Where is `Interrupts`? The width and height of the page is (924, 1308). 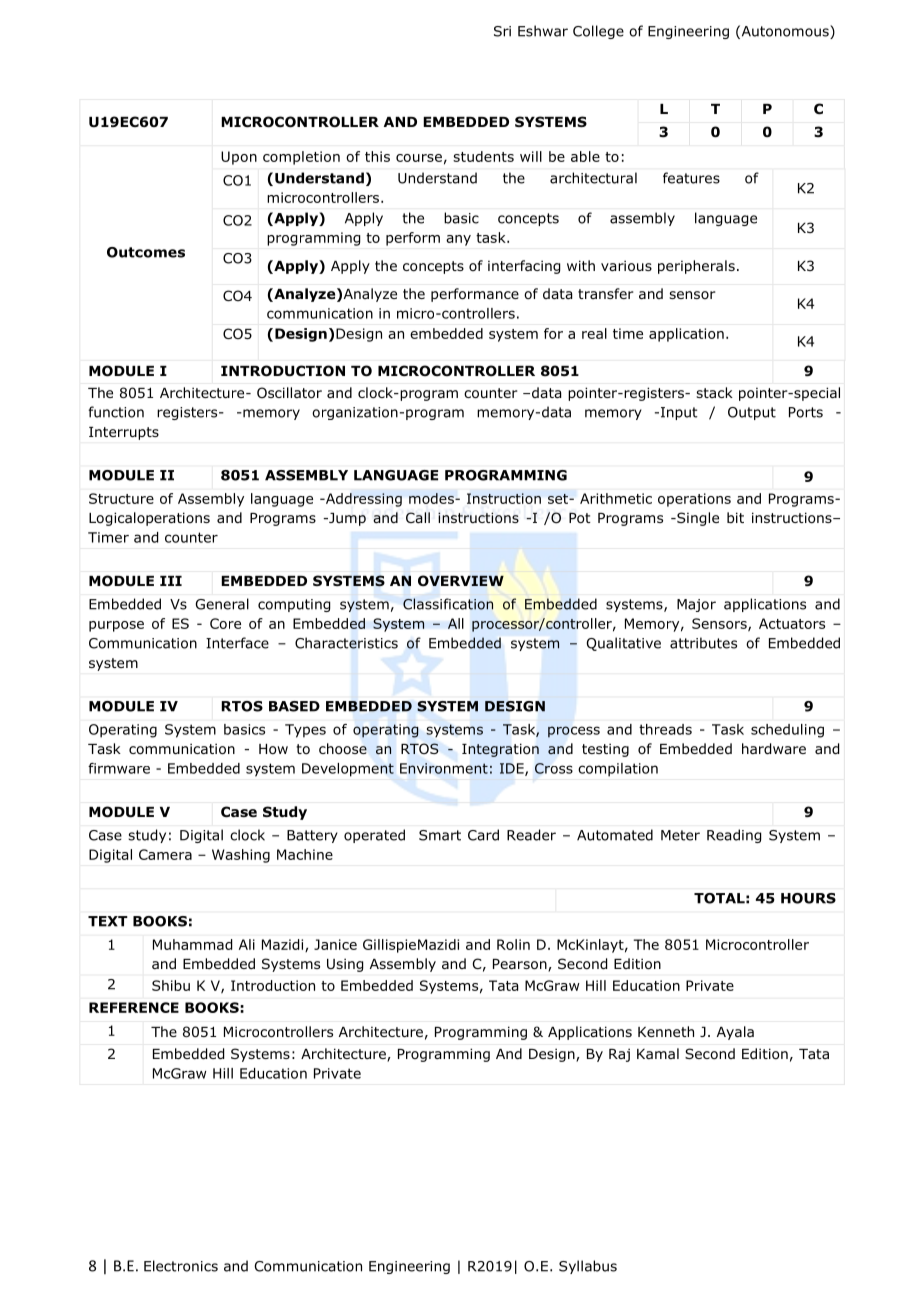
Interrupts is located at coordinates (124, 433).
